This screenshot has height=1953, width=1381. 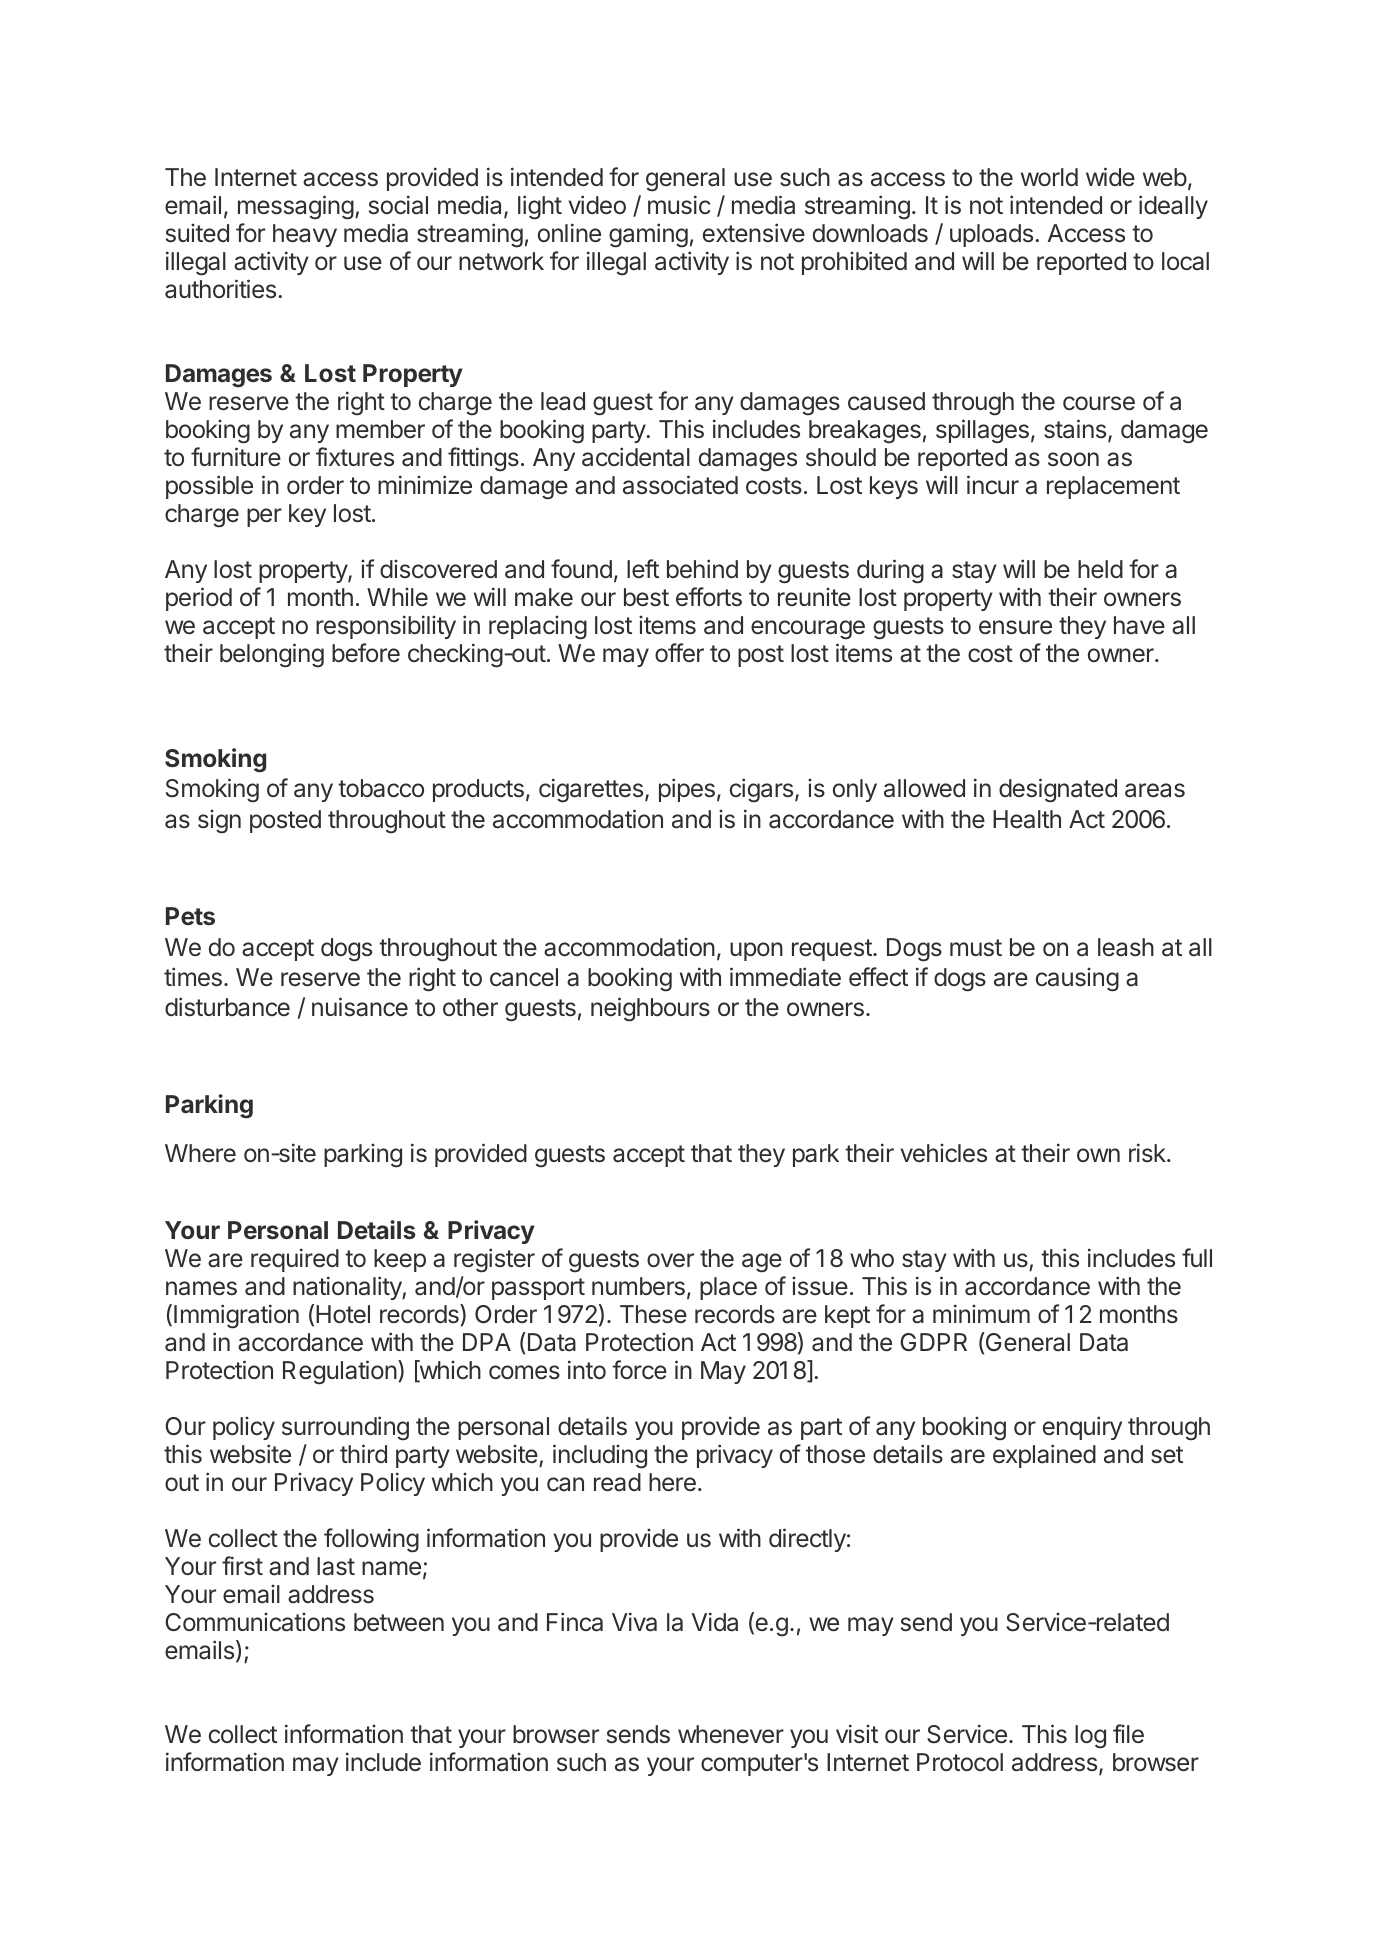 What do you see at coordinates (1077, 980) in the screenshot?
I see `causing` at bounding box center [1077, 980].
